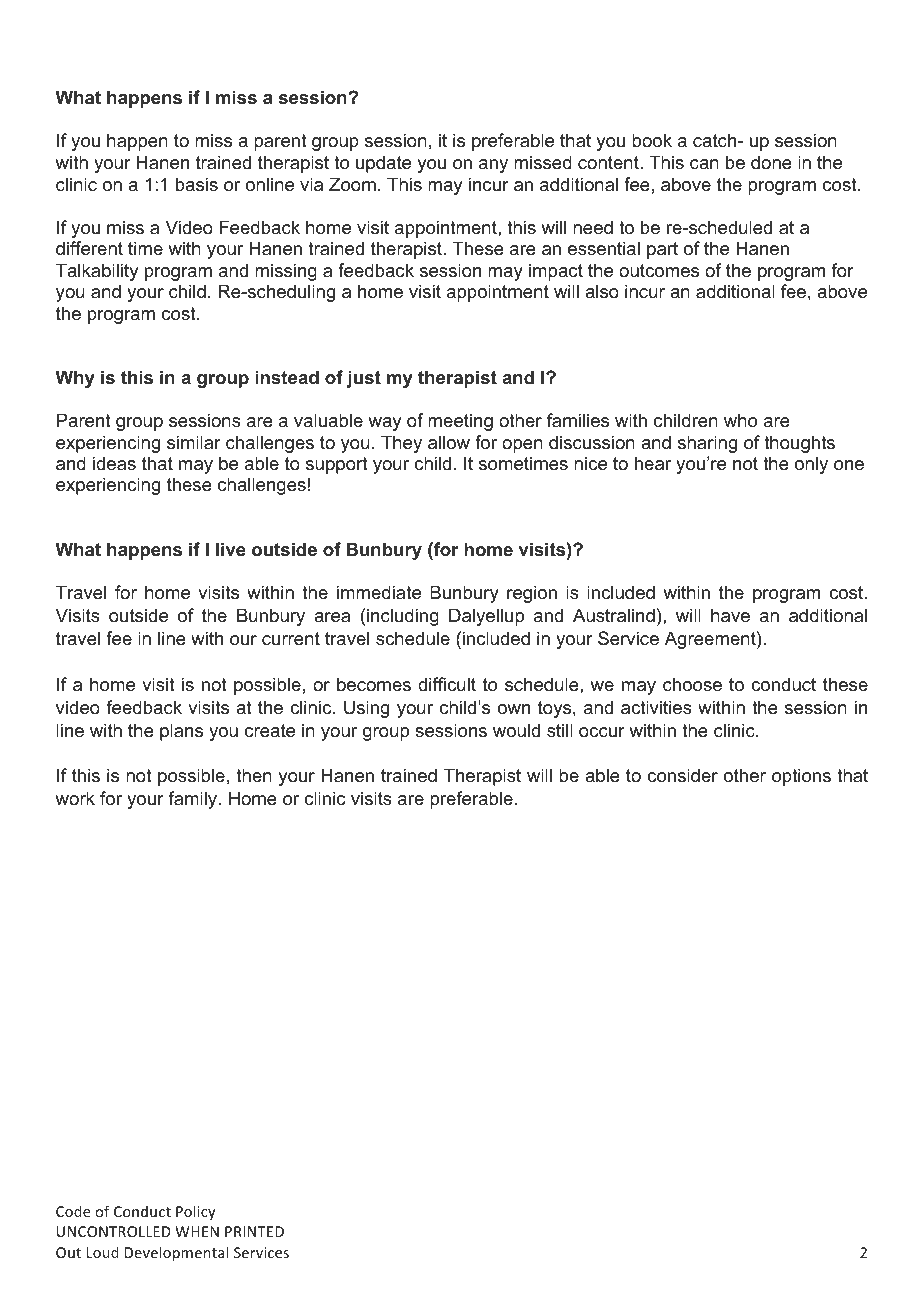 This screenshot has height=1308, width=924. What do you see at coordinates (447, 684) in the screenshot?
I see `difficult` at bounding box center [447, 684].
